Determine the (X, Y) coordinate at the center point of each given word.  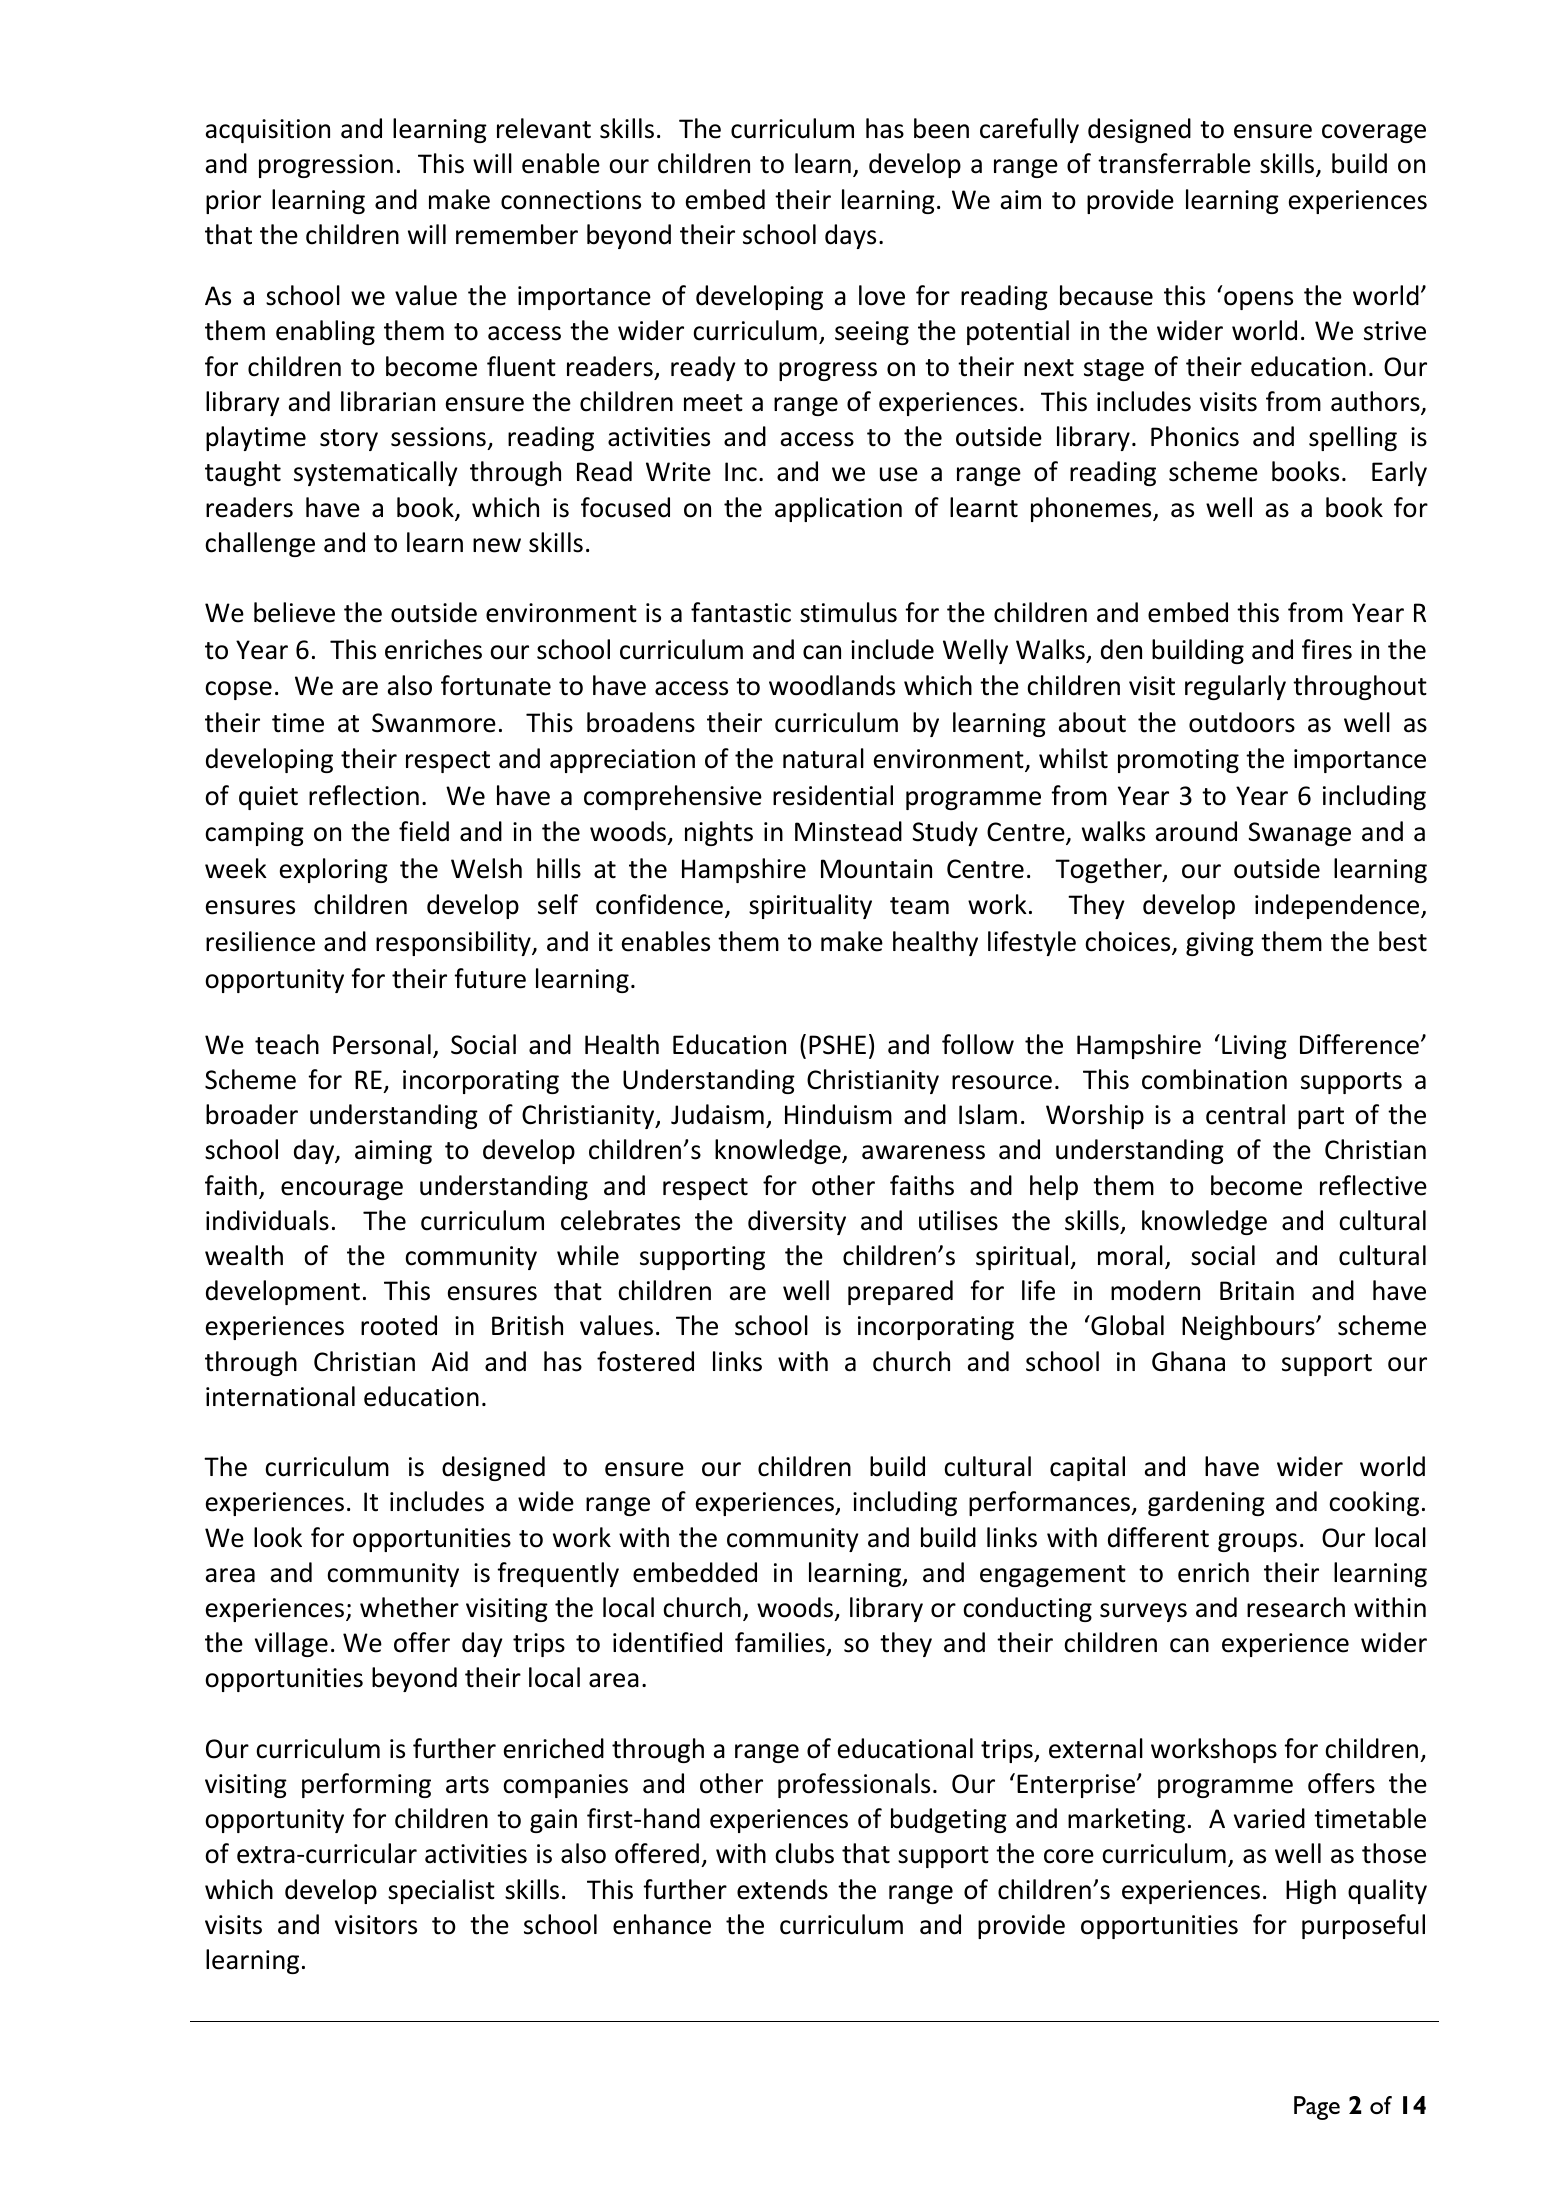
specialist (441, 1891)
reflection (364, 795)
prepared (900, 1292)
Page (1317, 2108)
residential (833, 795)
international (280, 1396)
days (850, 236)
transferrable (1174, 163)
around (1196, 831)
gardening (1206, 1503)
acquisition (268, 131)
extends (782, 1889)
